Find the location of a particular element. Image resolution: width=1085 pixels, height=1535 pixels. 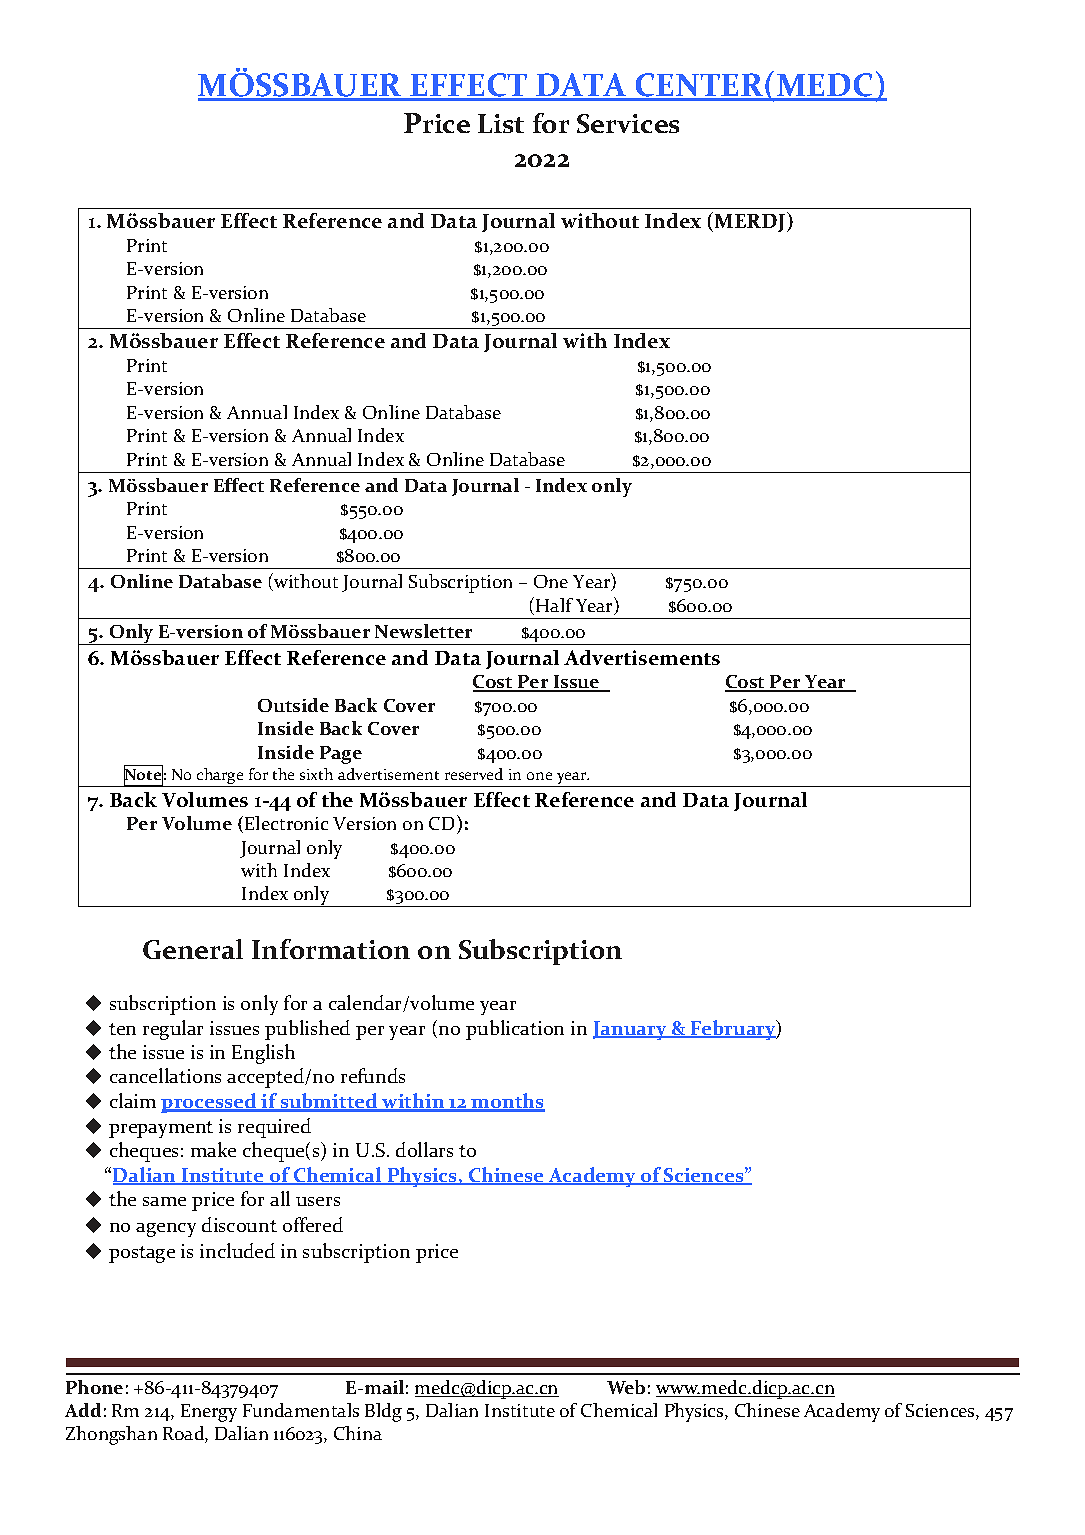

Services is located at coordinates (628, 123).
